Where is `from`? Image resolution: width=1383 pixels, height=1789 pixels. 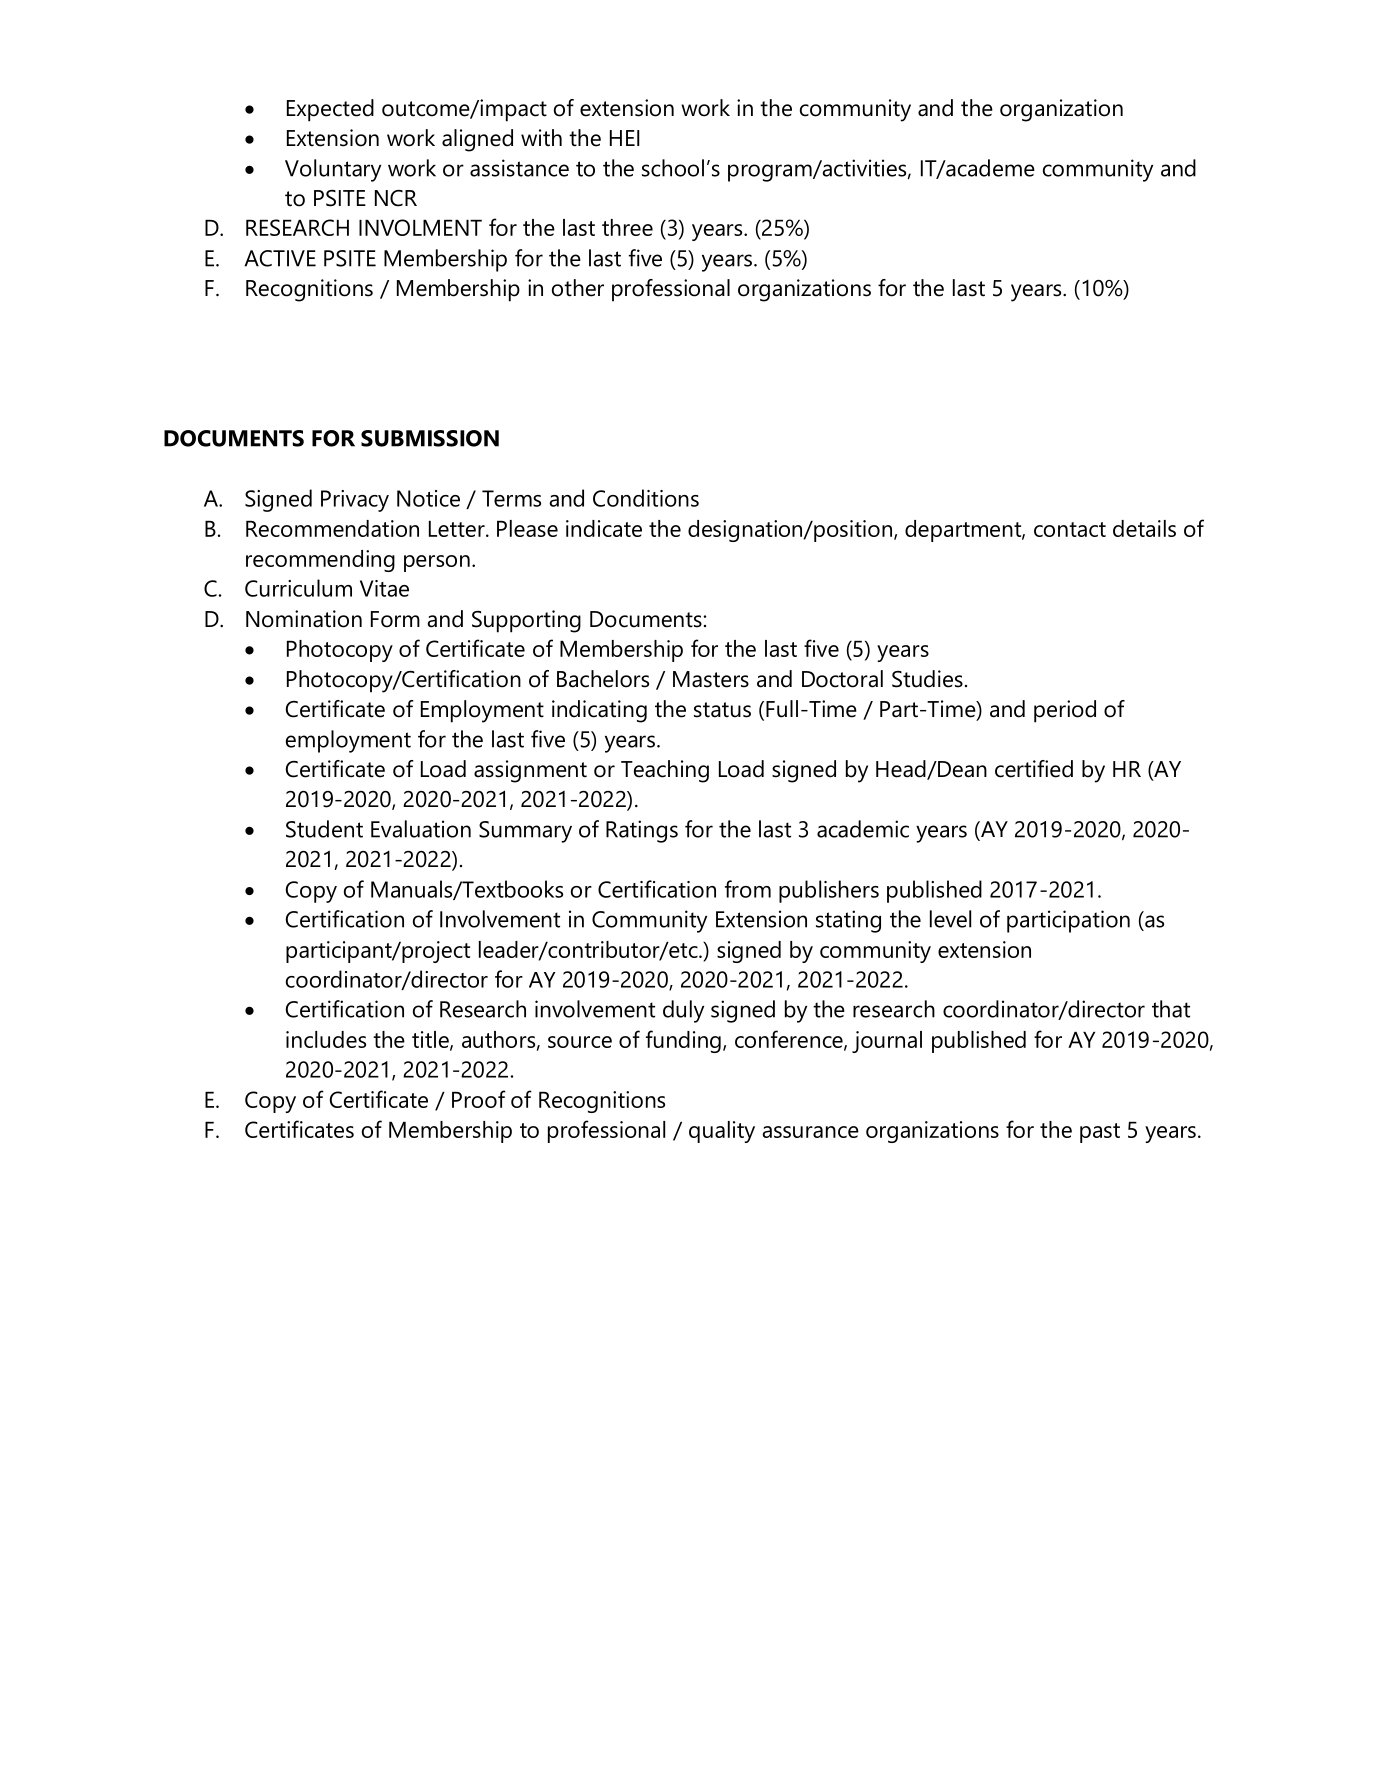
from is located at coordinates (748, 889).
